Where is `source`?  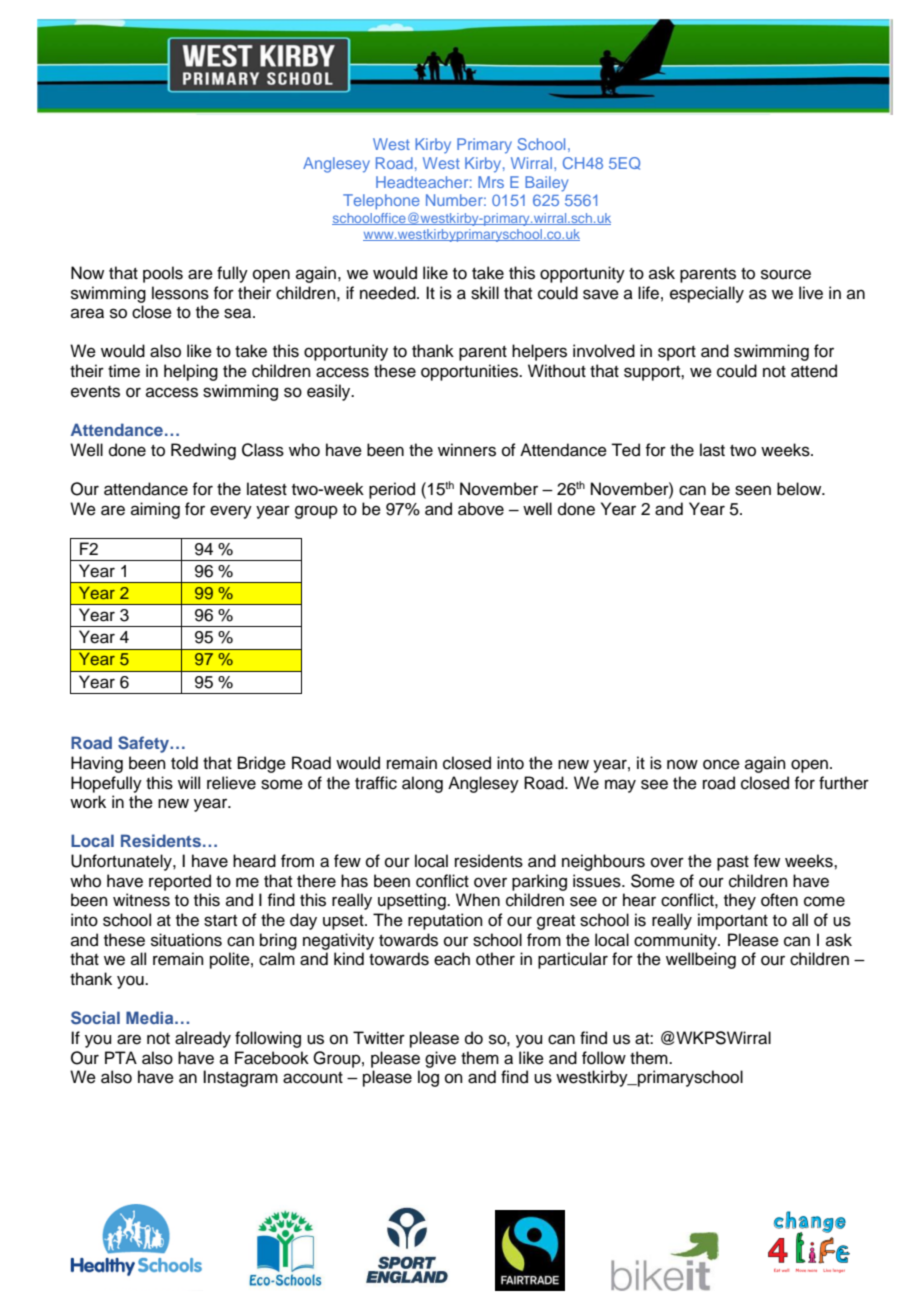
source is located at coordinates (786, 274).
